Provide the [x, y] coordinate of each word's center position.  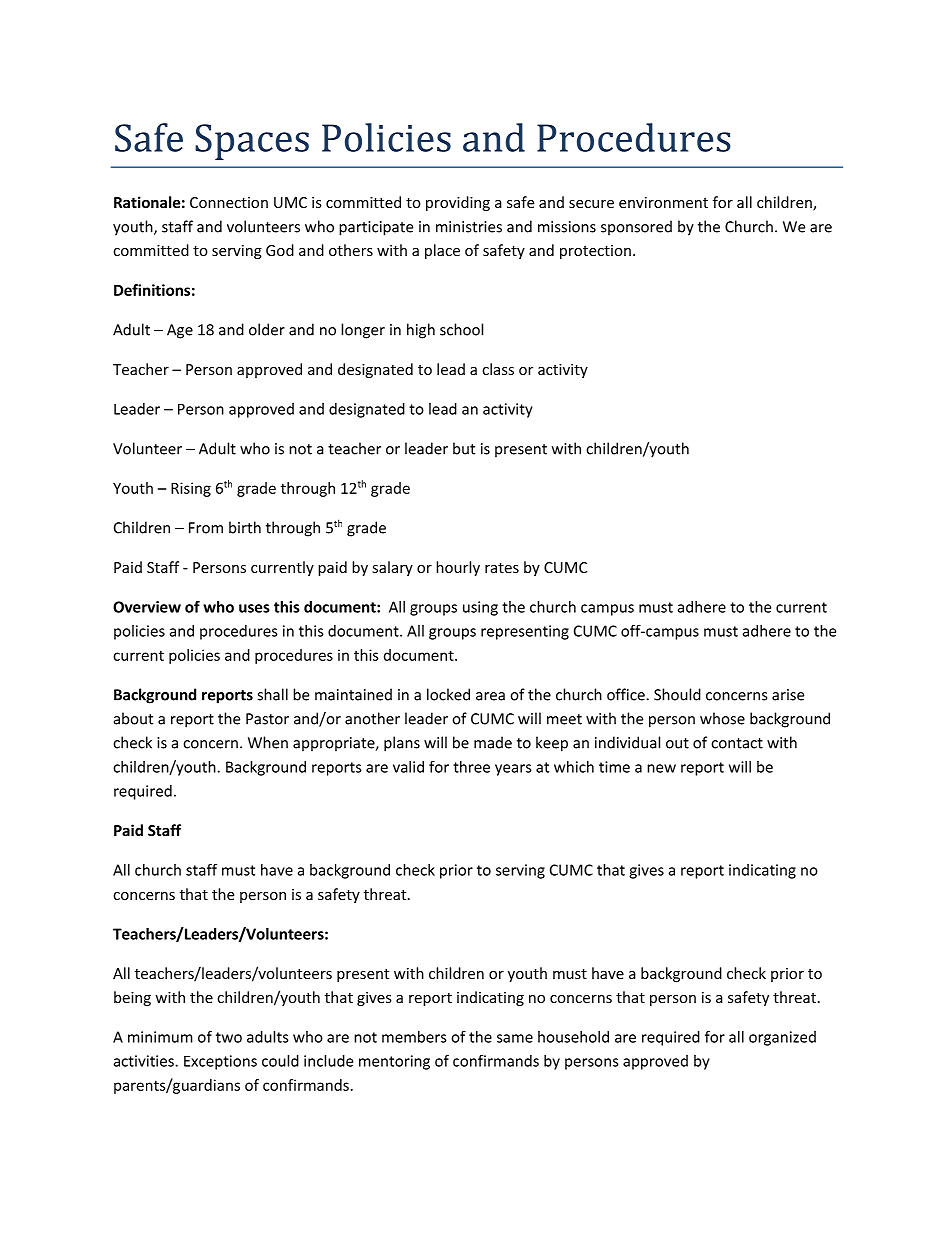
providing [458, 203]
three [471, 767]
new [661, 768]
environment [663, 202]
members [414, 1037]
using [480, 608]
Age [180, 331]
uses [254, 608]
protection [595, 252]
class [498, 369]
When [268, 742]
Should [677, 694]
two [229, 1037]
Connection [229, 202]
